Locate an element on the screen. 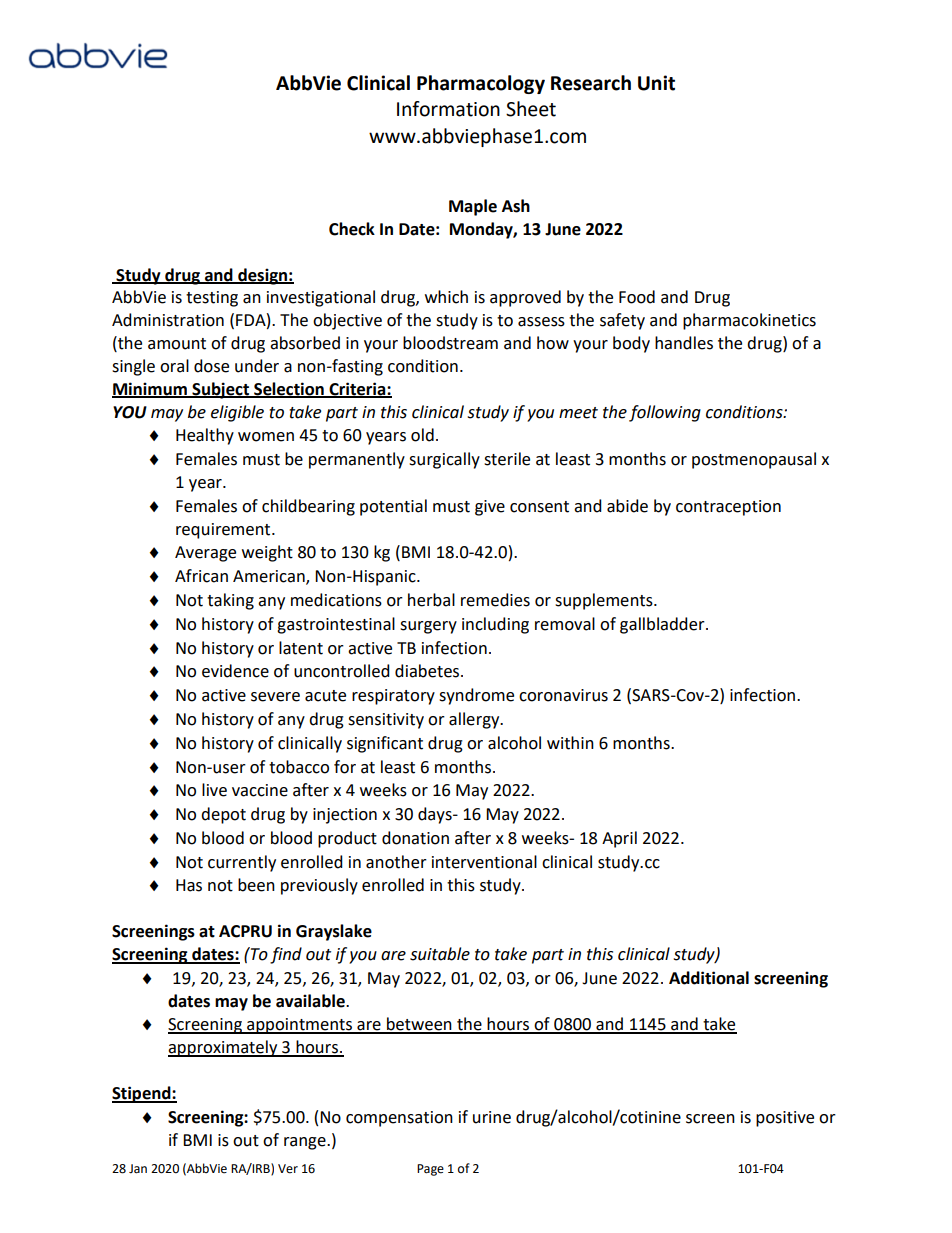 The image size is (952, 1233). Jan is located at coordinates (138, 1169).
